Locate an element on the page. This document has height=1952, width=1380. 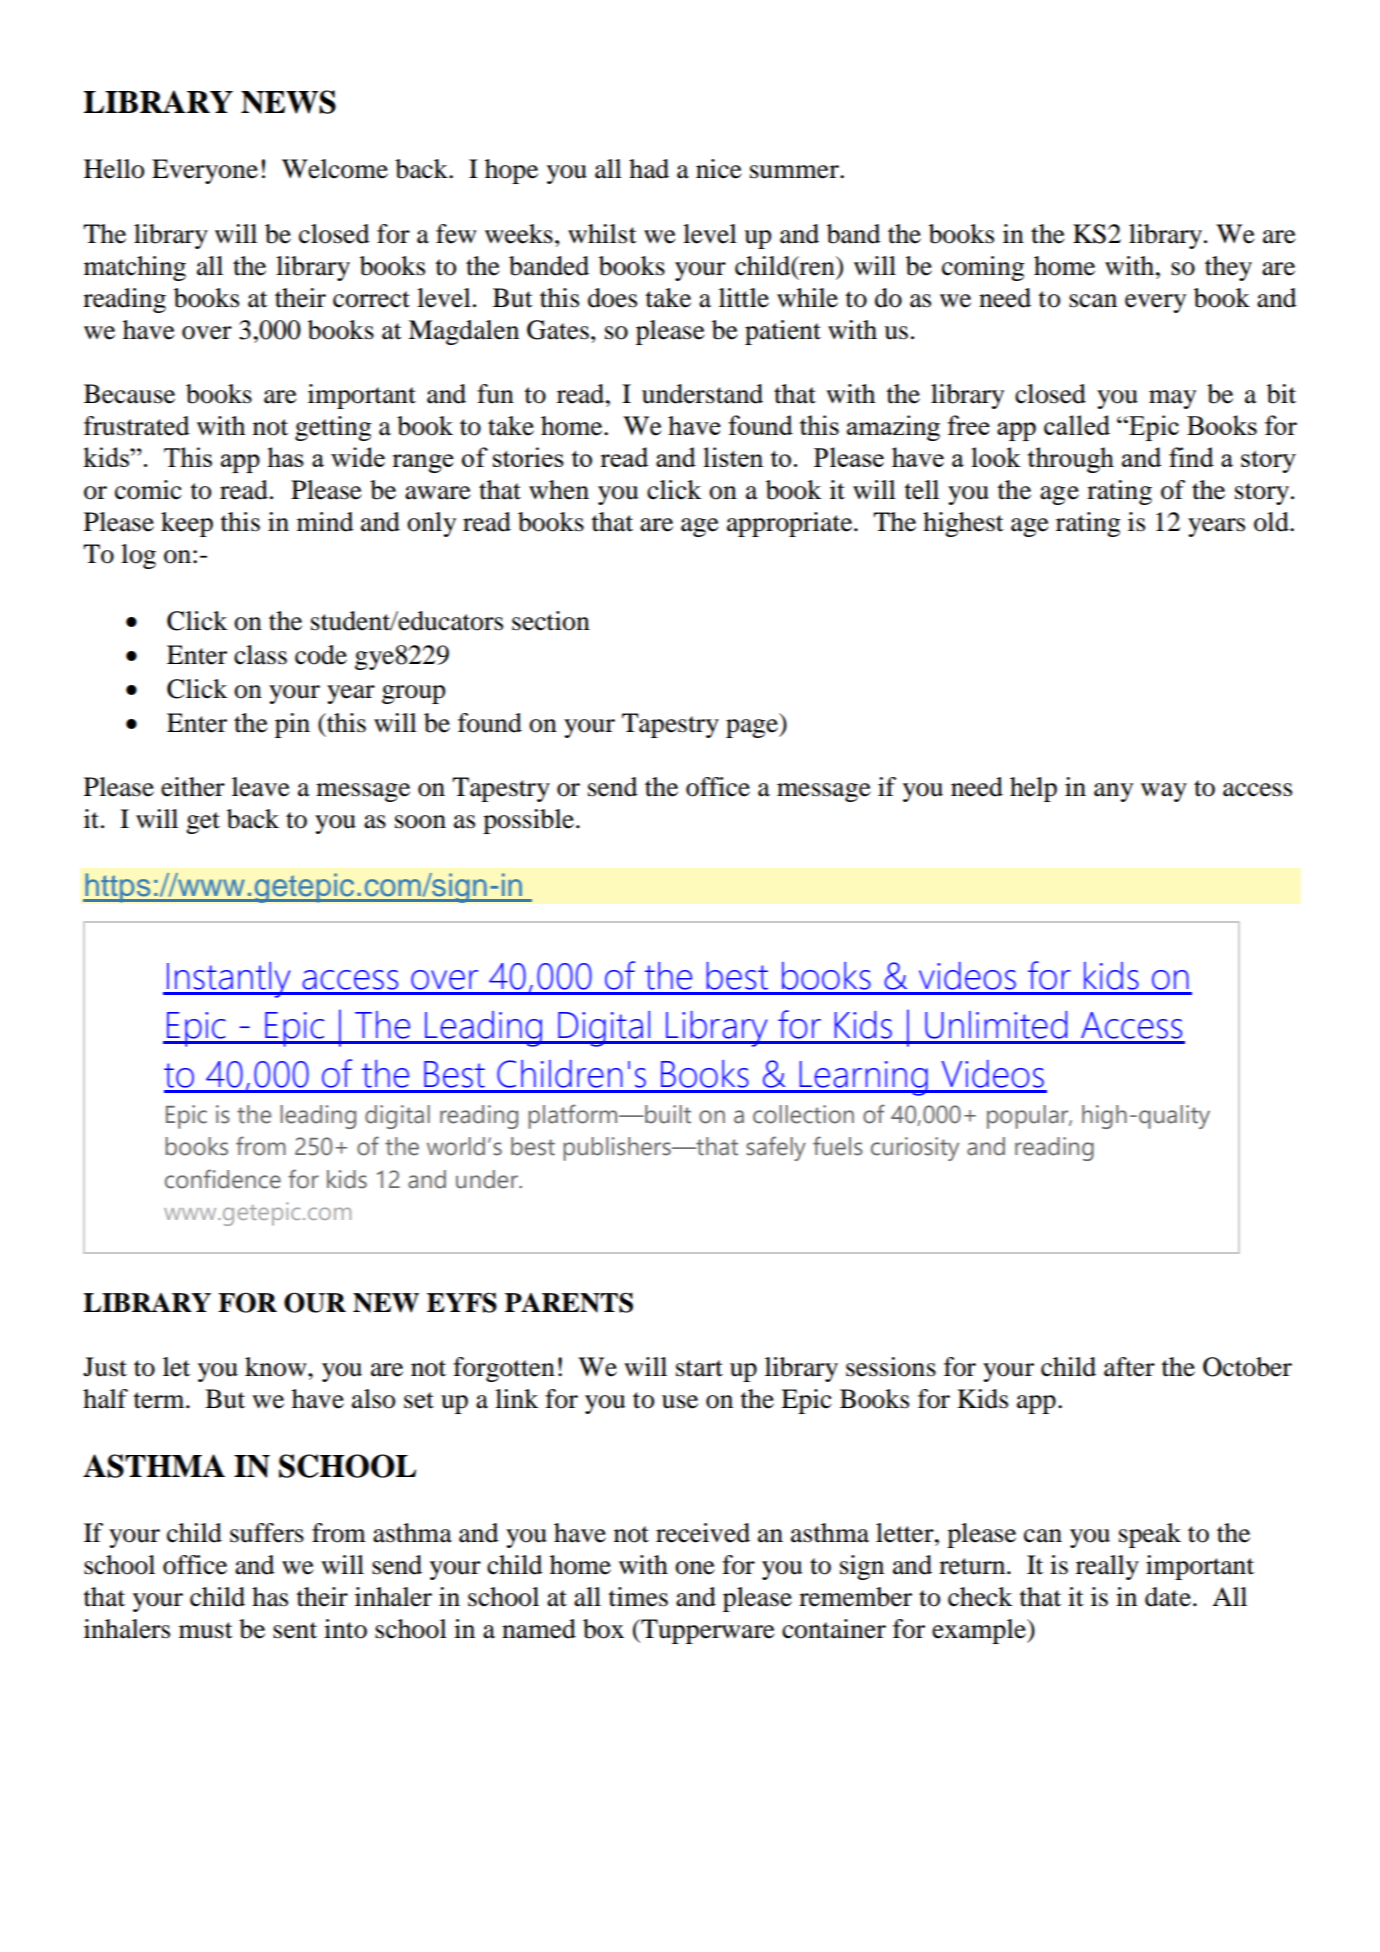
section is located at coordinates (551, 621).
